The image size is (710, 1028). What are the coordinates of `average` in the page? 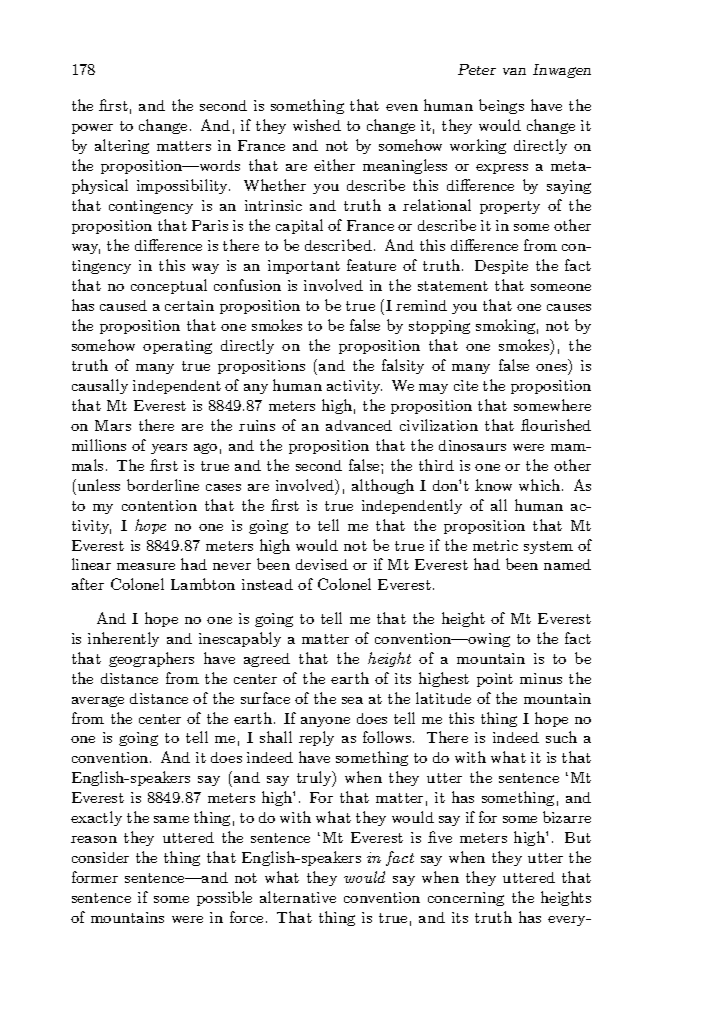 It's located at (98, 701).
